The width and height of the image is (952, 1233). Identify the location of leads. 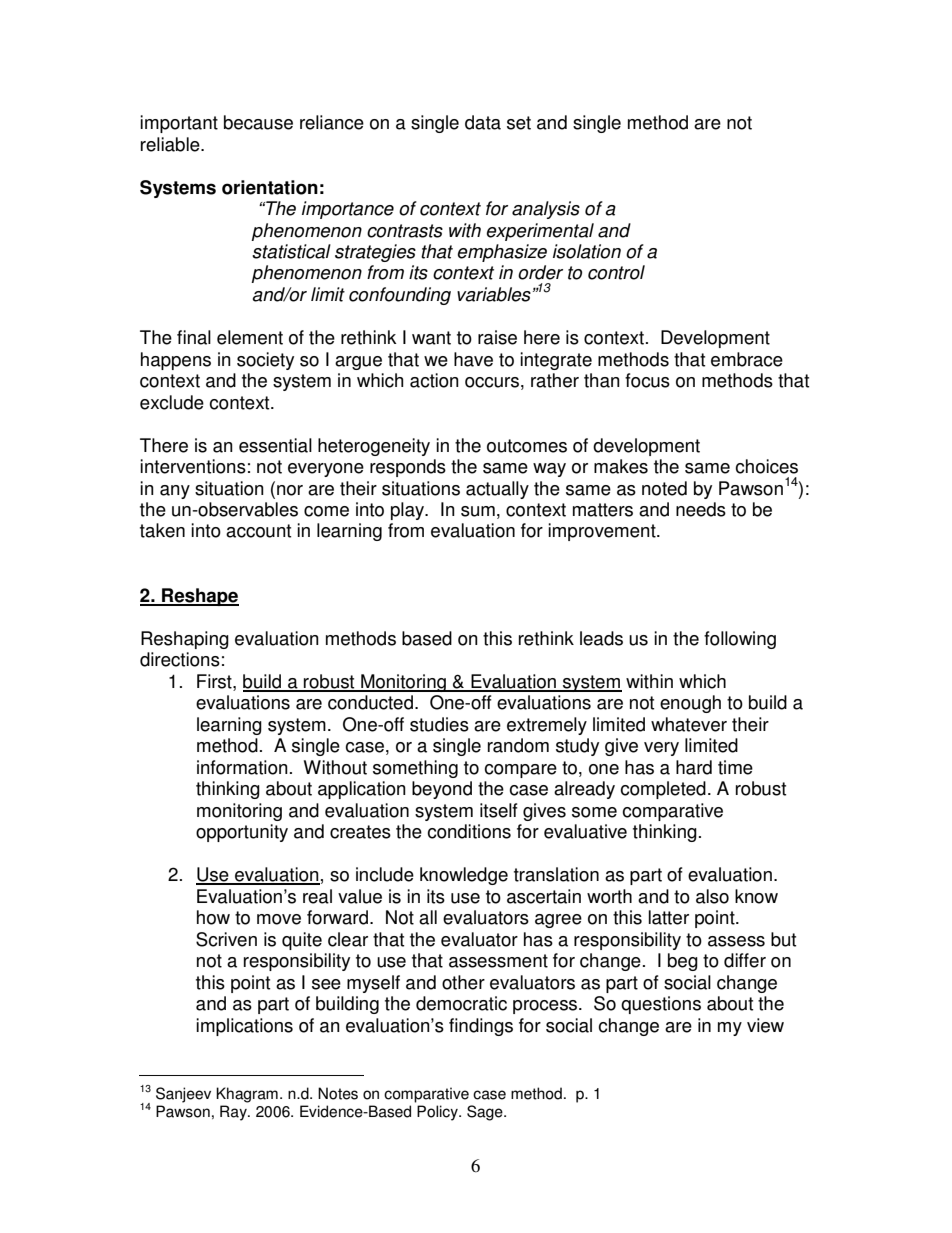
(601, 638).
